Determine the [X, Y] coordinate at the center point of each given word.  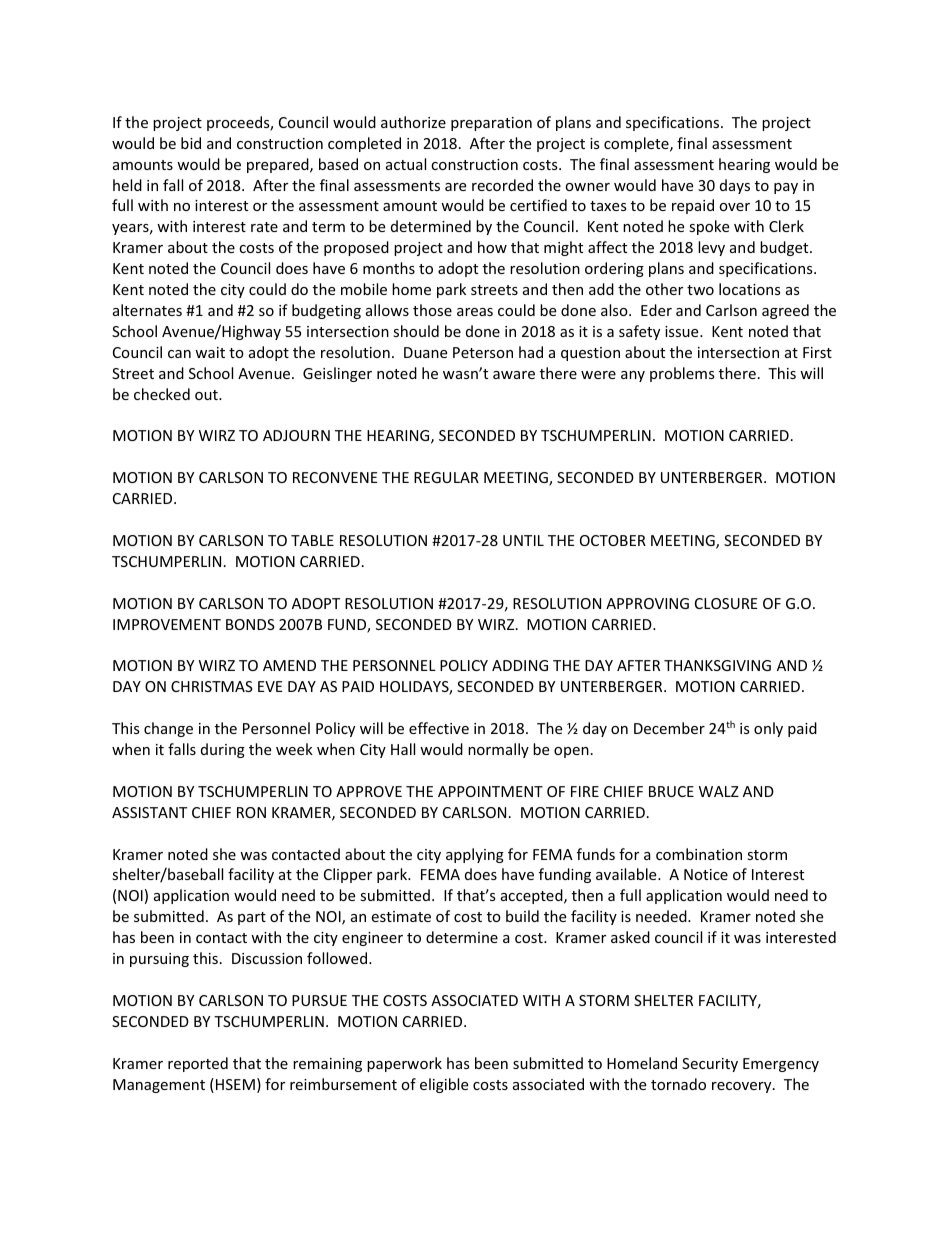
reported [198, 1064]
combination [699, 854]
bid [191, 143]
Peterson [483, 352]
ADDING [520, 665]
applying [475, 855]
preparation [491, 124]
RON [251, 812]
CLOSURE [726, 603]
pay [786, 188]
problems [682, 374]
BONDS [250, 624]
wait [210, 352]
